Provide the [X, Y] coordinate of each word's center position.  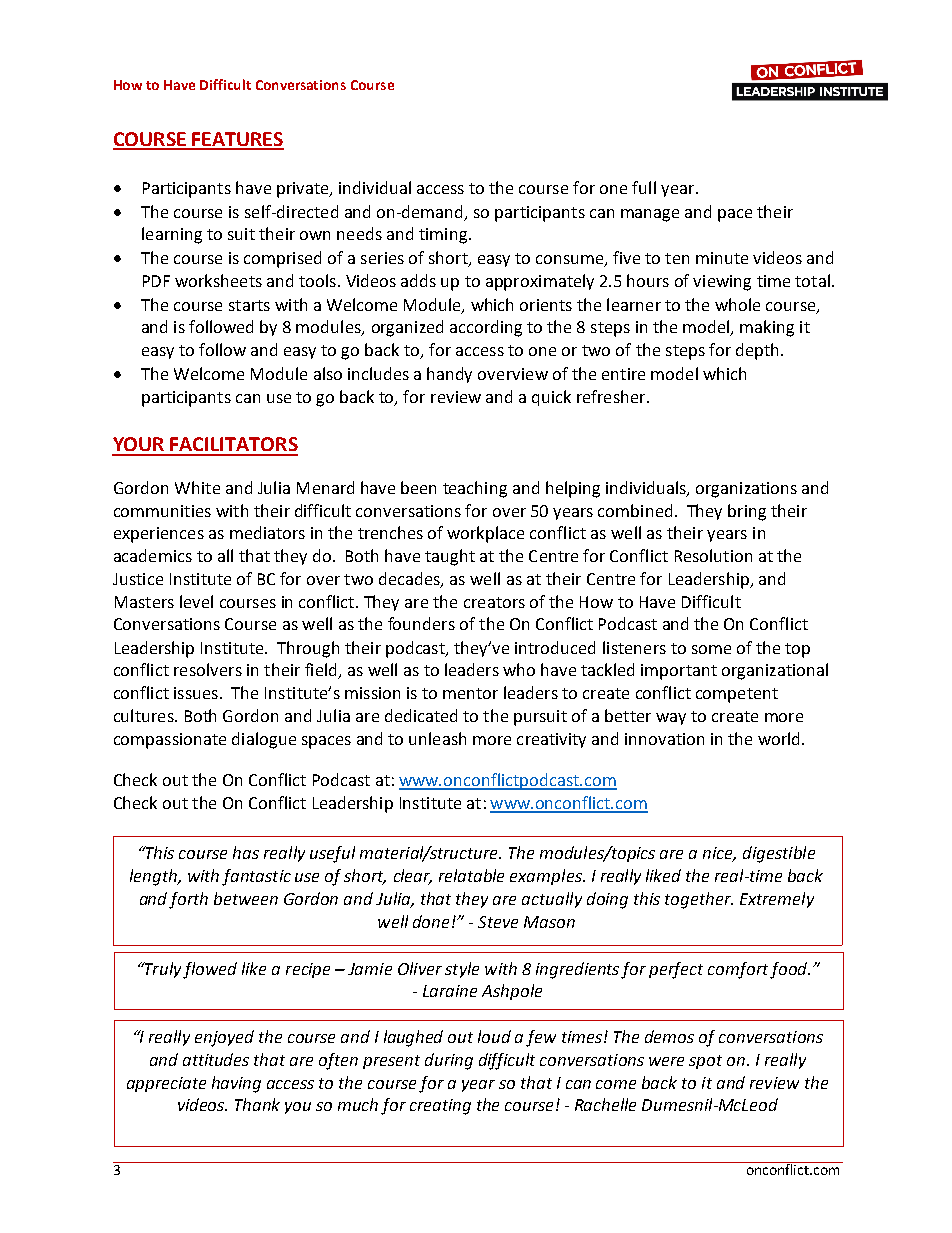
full [644, 187]
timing [443, 236]
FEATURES [237, 140]
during [449, 1061]
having [236, 1084]
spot [705, 1062]
